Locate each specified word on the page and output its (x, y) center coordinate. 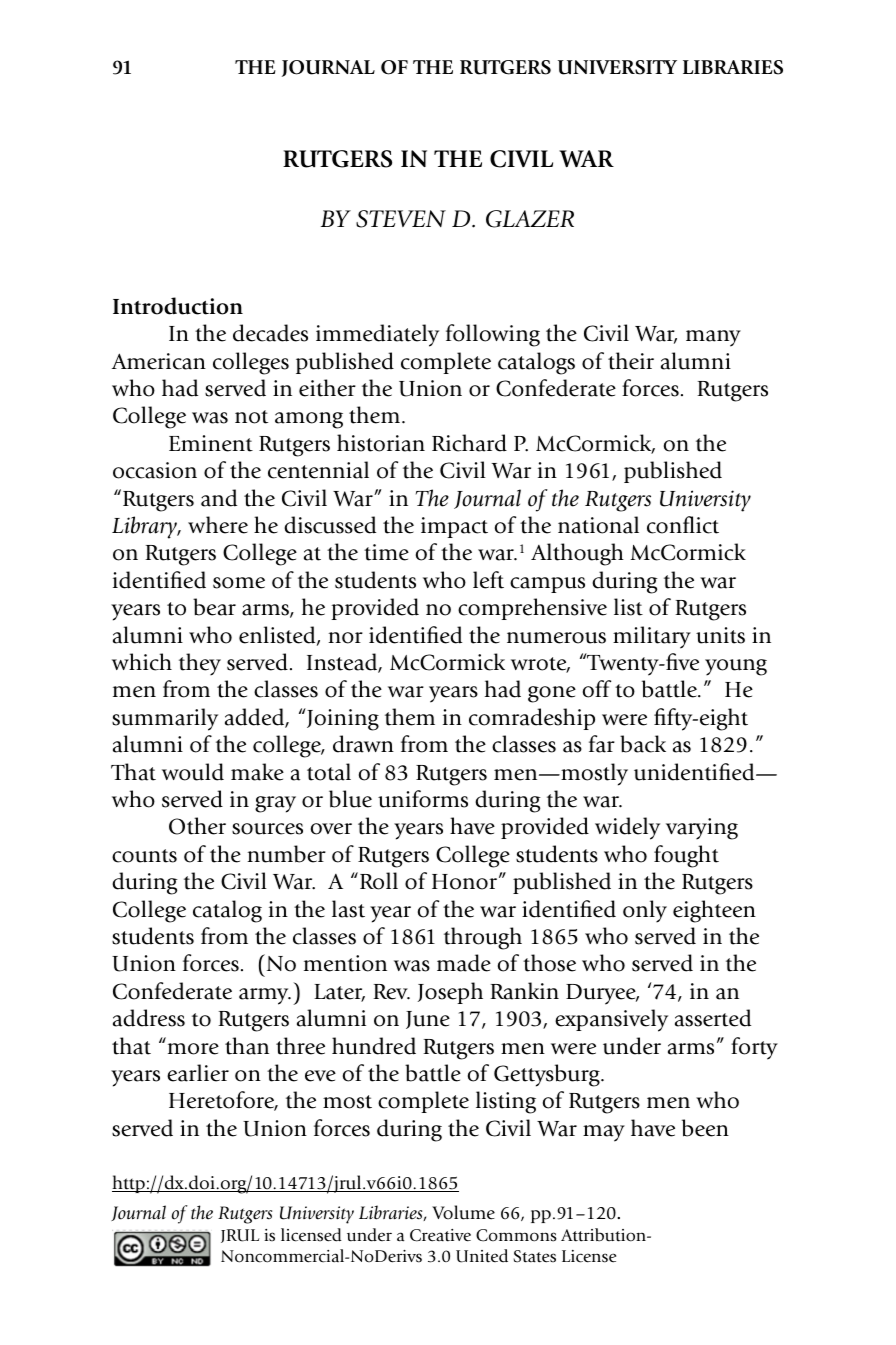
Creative (440, 1235)
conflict (683, 525)
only (645, 911)
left (488, 580)
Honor (466, 882)
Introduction (178, 306)
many (713, 338)
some (239, 583)
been (705, 1128)
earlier (198, 1073)
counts (144, 856)
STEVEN (401, 219)
